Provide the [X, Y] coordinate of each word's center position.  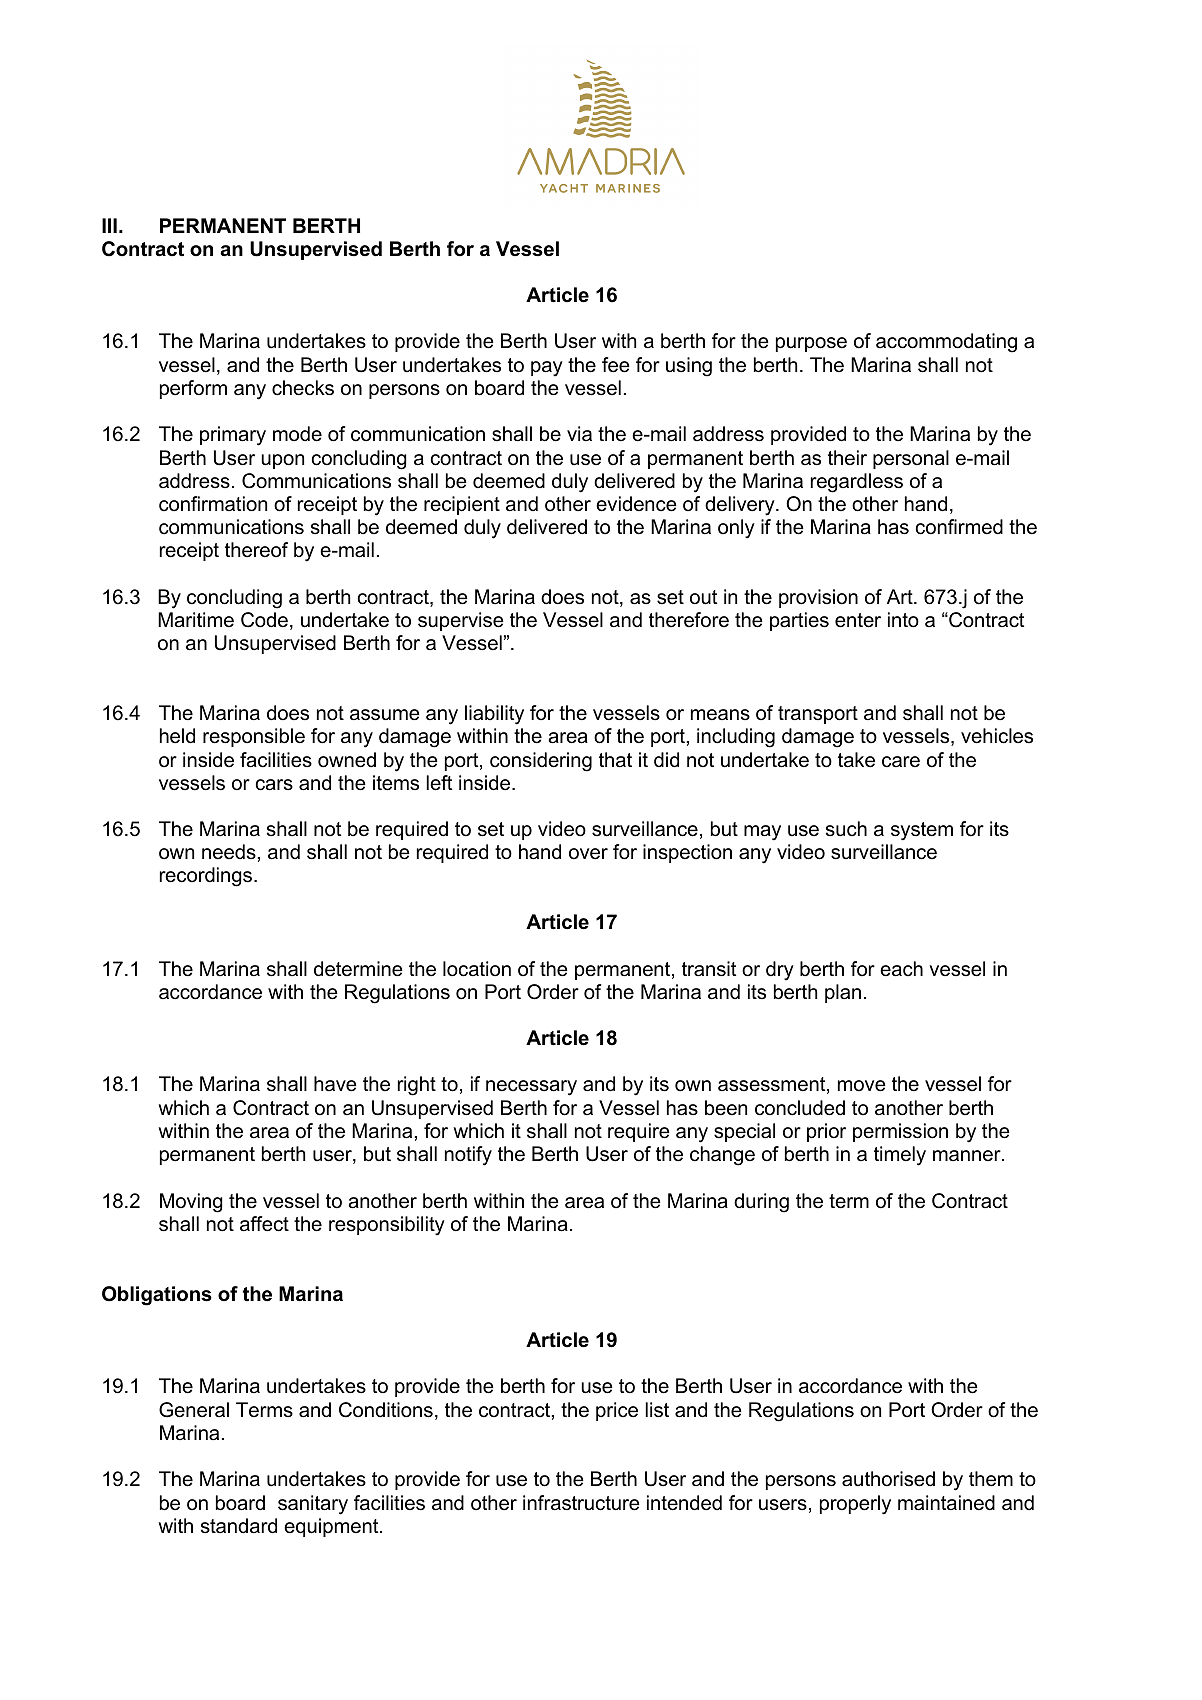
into [903, 620]
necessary [531, 1088]
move [862, 1086]
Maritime [196, 620]
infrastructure [581, 1503]
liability [494, 715]
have [335, 1084]
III [109, 225]
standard [239, 1526]
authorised [888, 1479]
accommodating [946, 343]
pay [547, 369]
